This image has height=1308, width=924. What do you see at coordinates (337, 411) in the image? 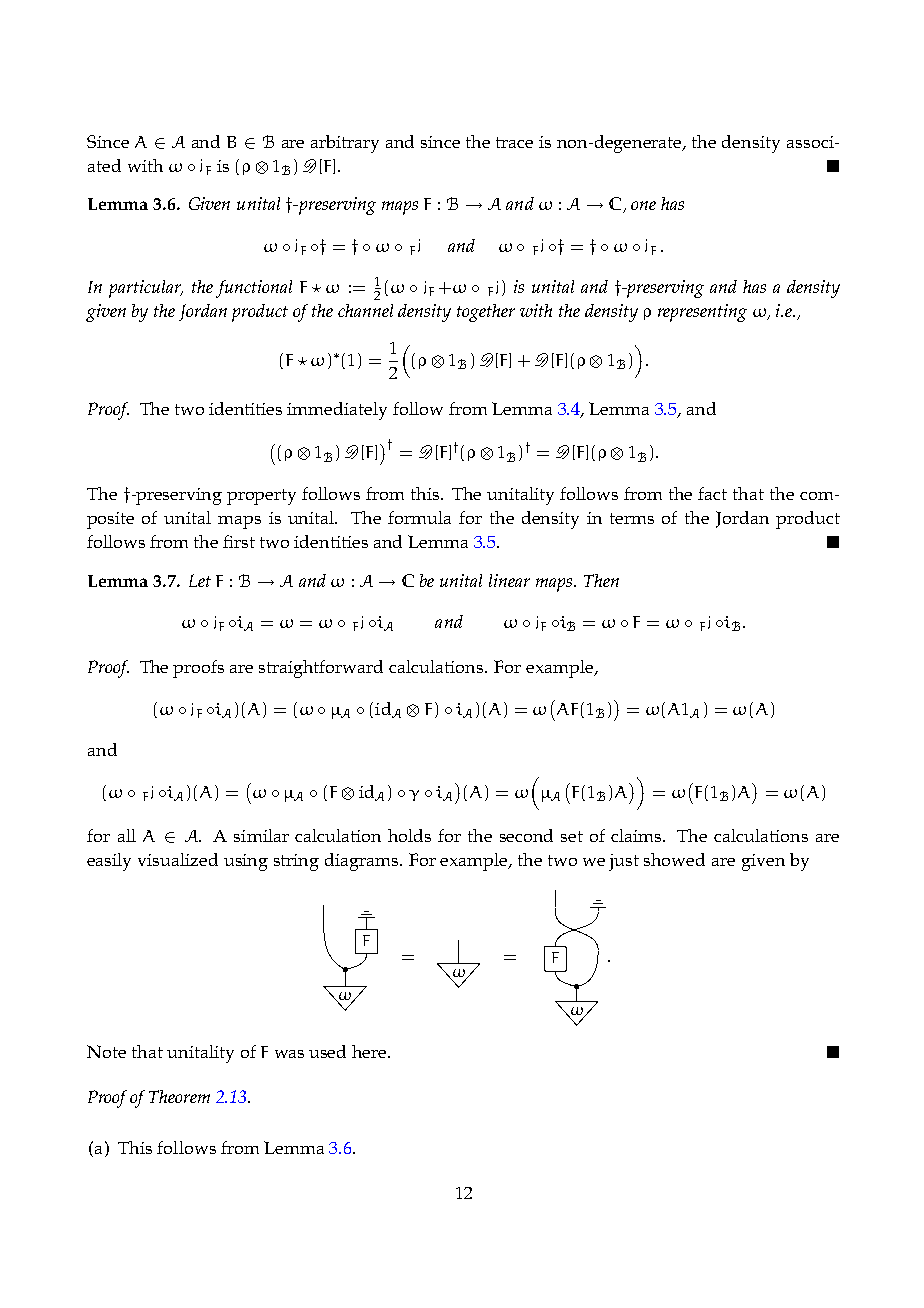
I see `immediately` at bounding box center [337, 411].
